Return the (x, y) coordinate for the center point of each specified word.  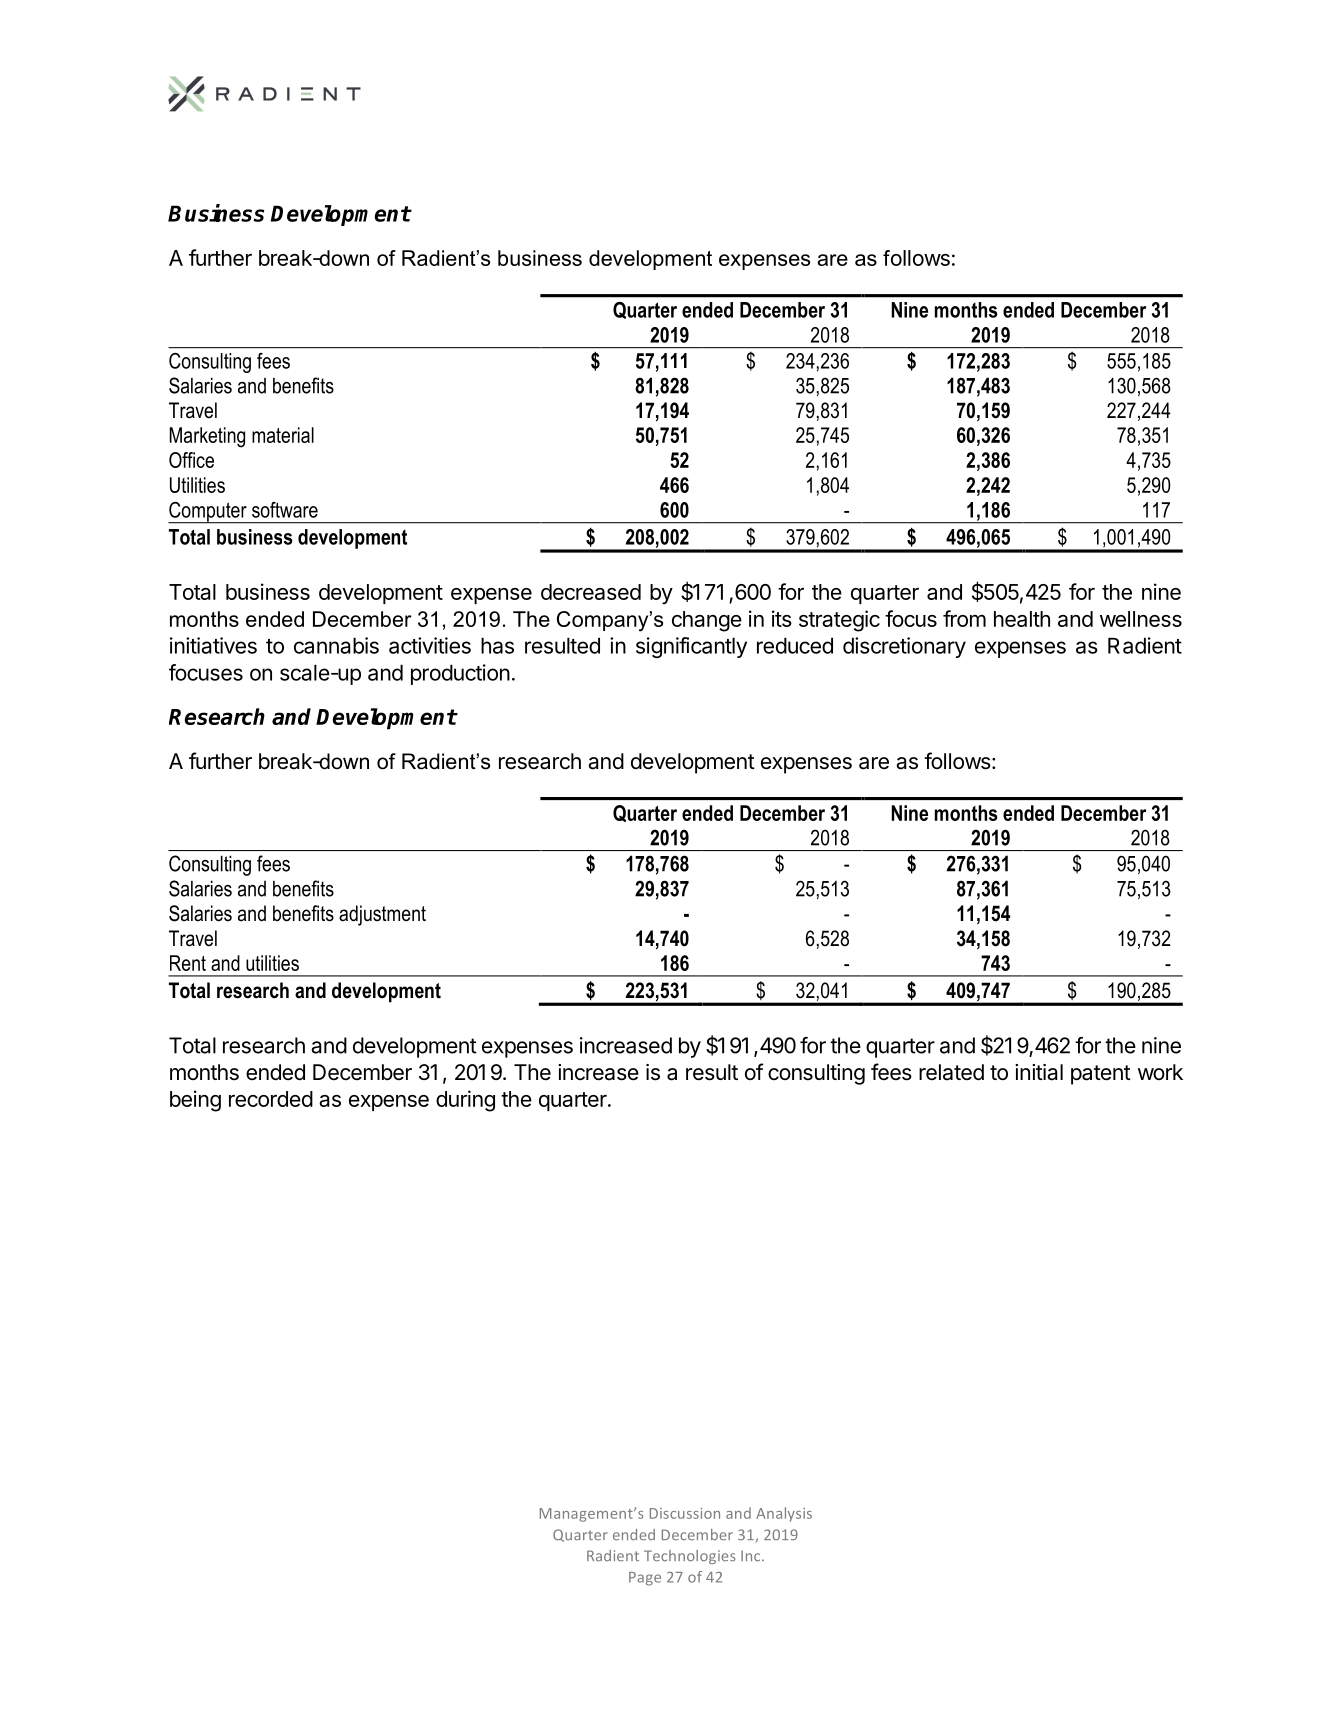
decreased (591, 592)
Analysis (784, 1514)
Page (645, 1579)
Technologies (689, 1557)
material (283, 435)
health (1022, 619)
